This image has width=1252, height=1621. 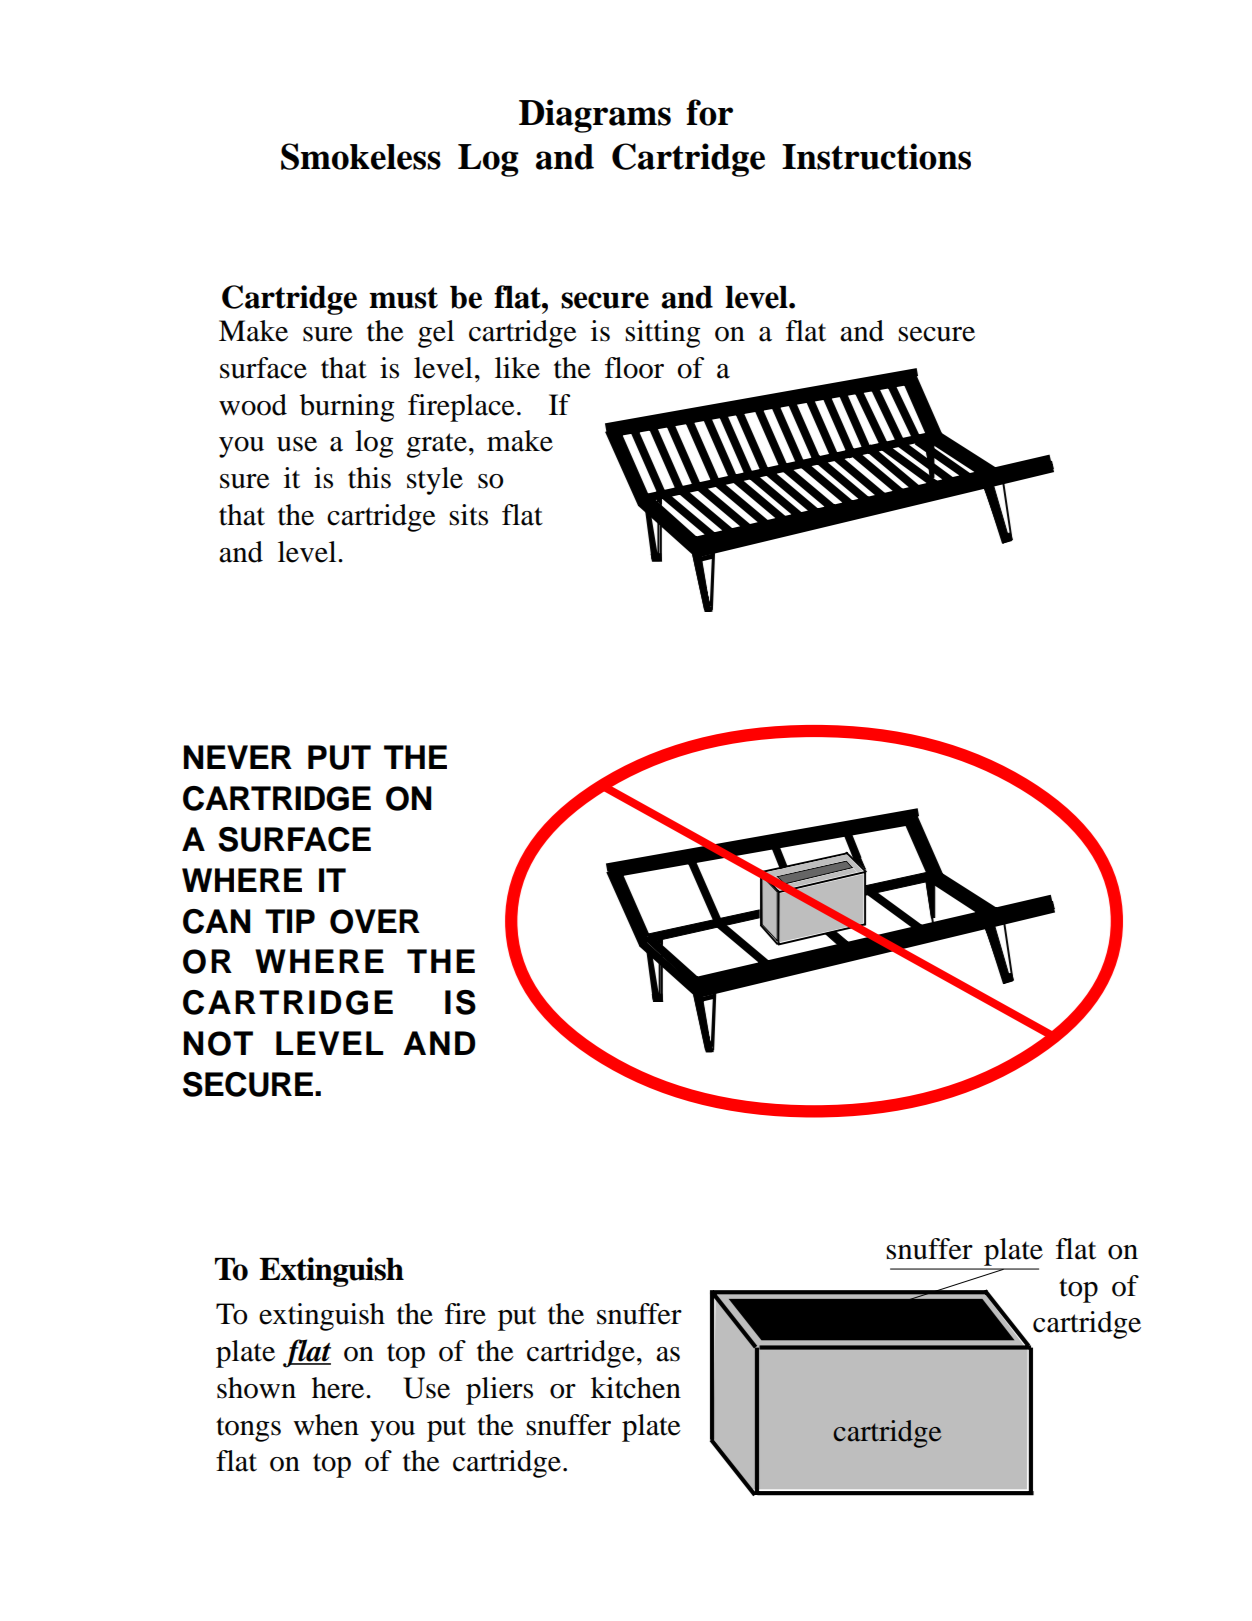 What do you see at coordinates (595, 116) in the image?
I see `Diagrams` at bounding box center [595, 116].
